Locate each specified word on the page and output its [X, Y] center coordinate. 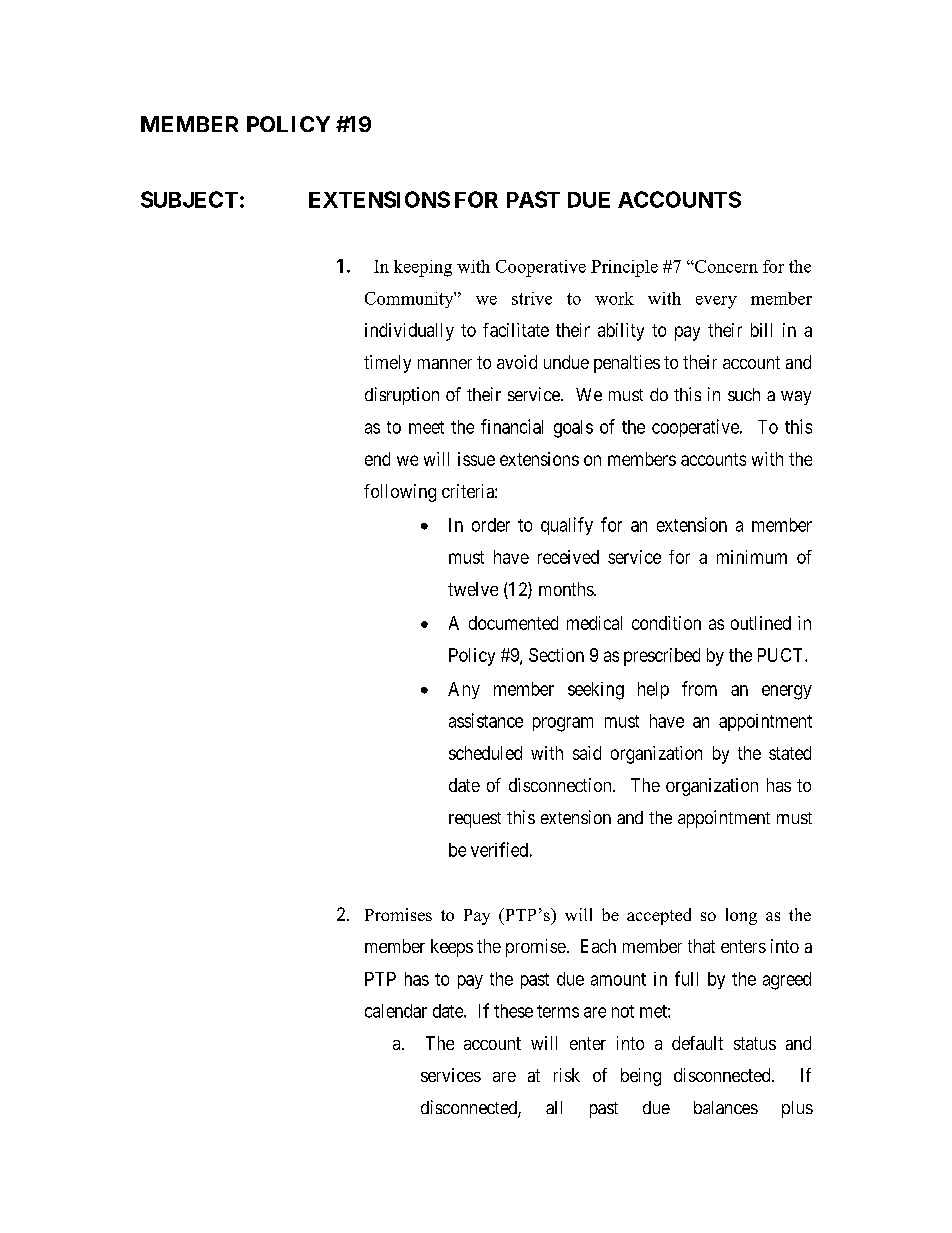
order [491, 525]
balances [726, 1107]
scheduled [485, 753]
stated [790, 753]
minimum [752, 557]
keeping [423, 268]
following [400, 493]
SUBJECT [189, 199]
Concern [725, 266]
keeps [452, 948]
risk [567, 1075]
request [475, 820]
